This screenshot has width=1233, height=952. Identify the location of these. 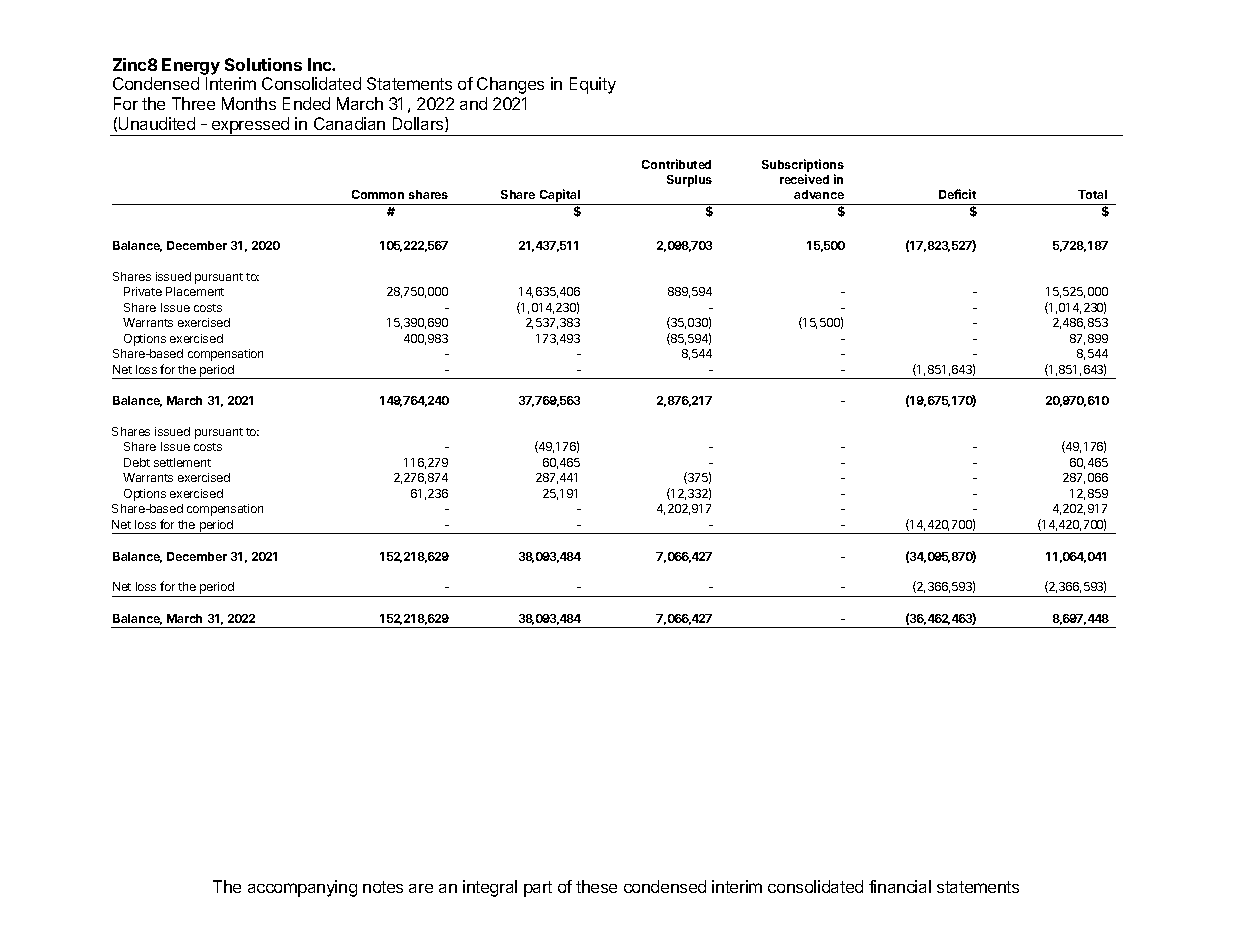
(596, 886).
